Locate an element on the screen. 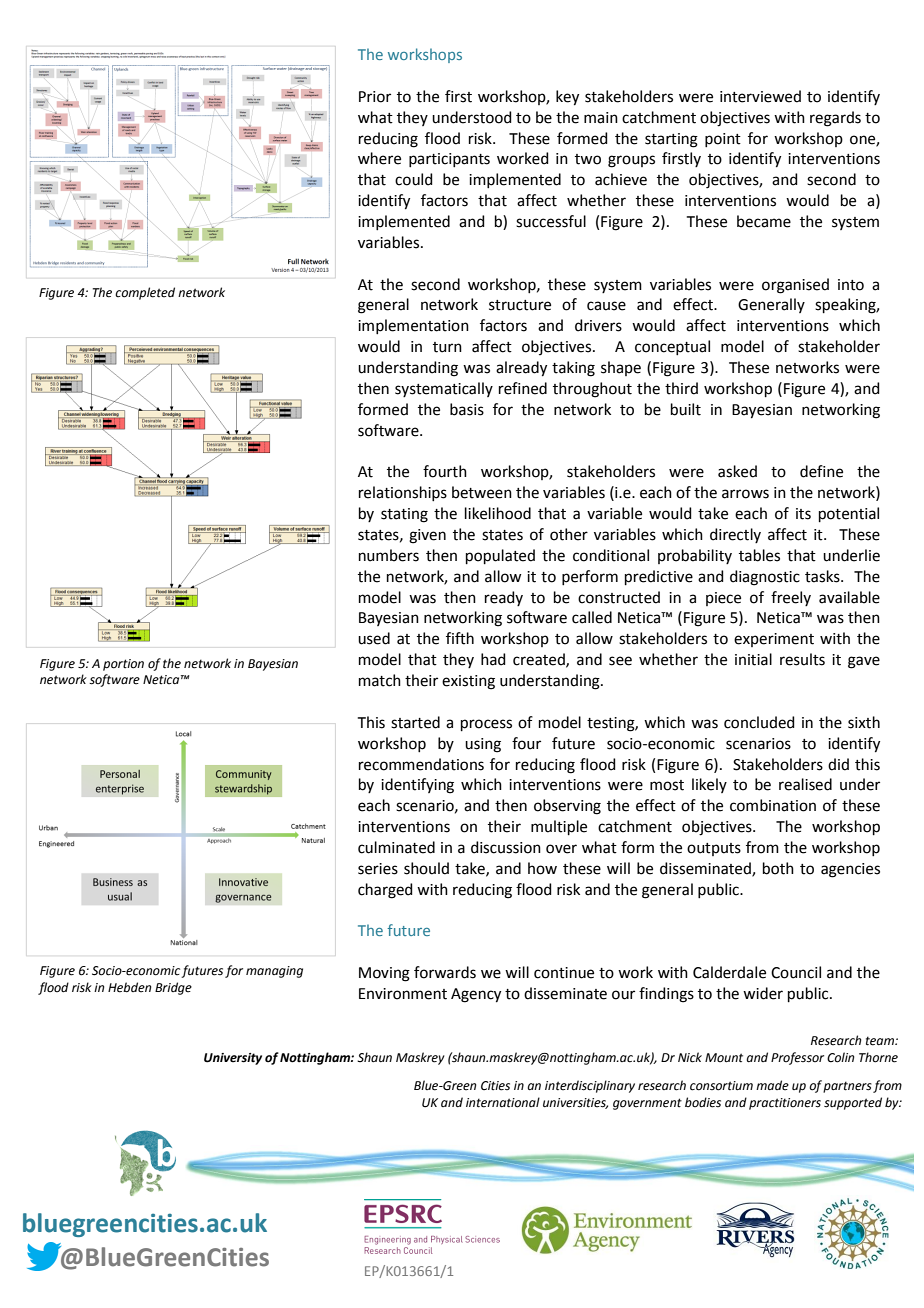  refined is located at coordinates (523, 388).
